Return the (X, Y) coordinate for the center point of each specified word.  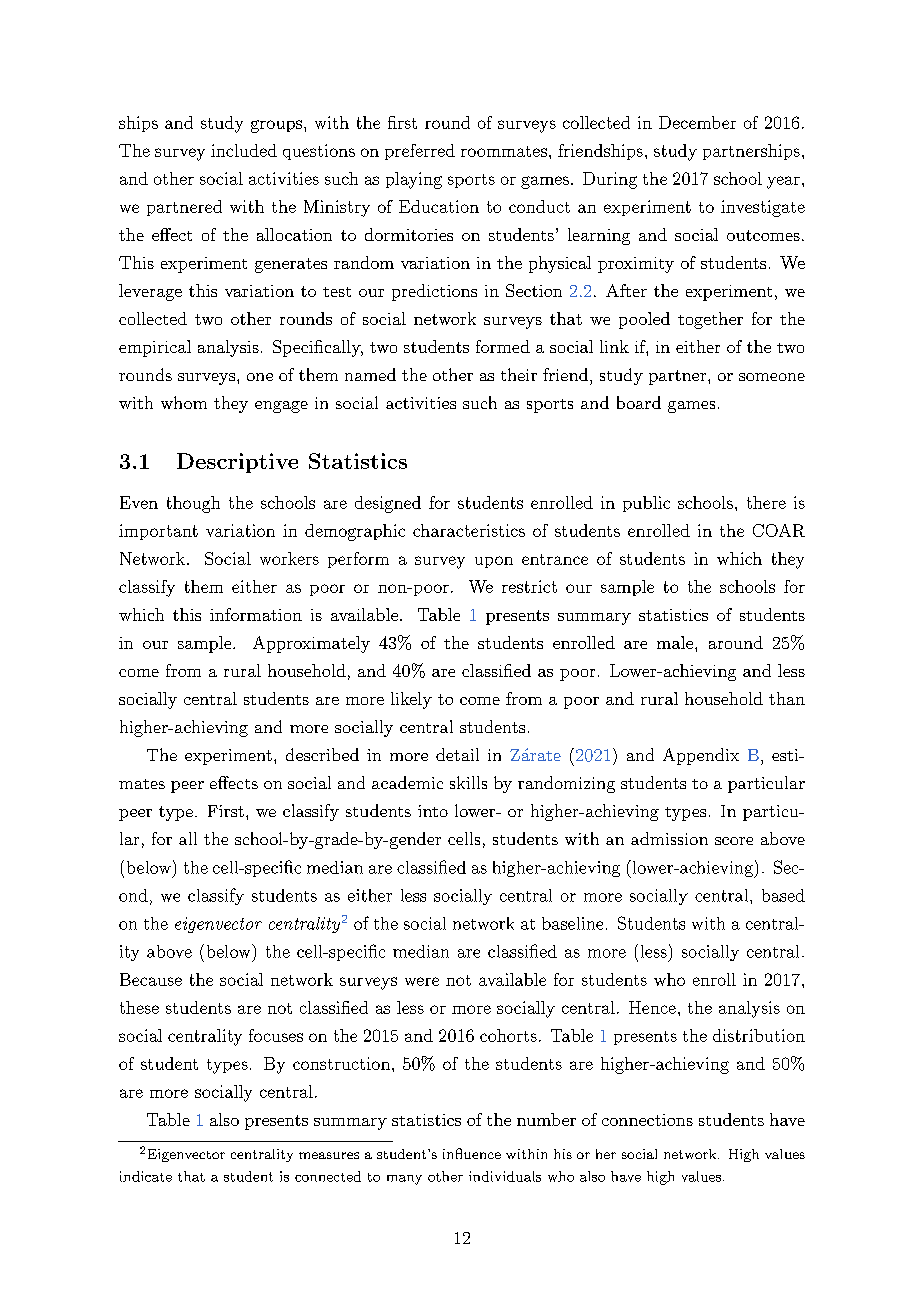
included (244, 150)
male (675, 642)
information (256, 614)
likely (411, 700)
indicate (146, 1176)
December (697, 122)
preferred (420, 152)
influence (472, 1153)
